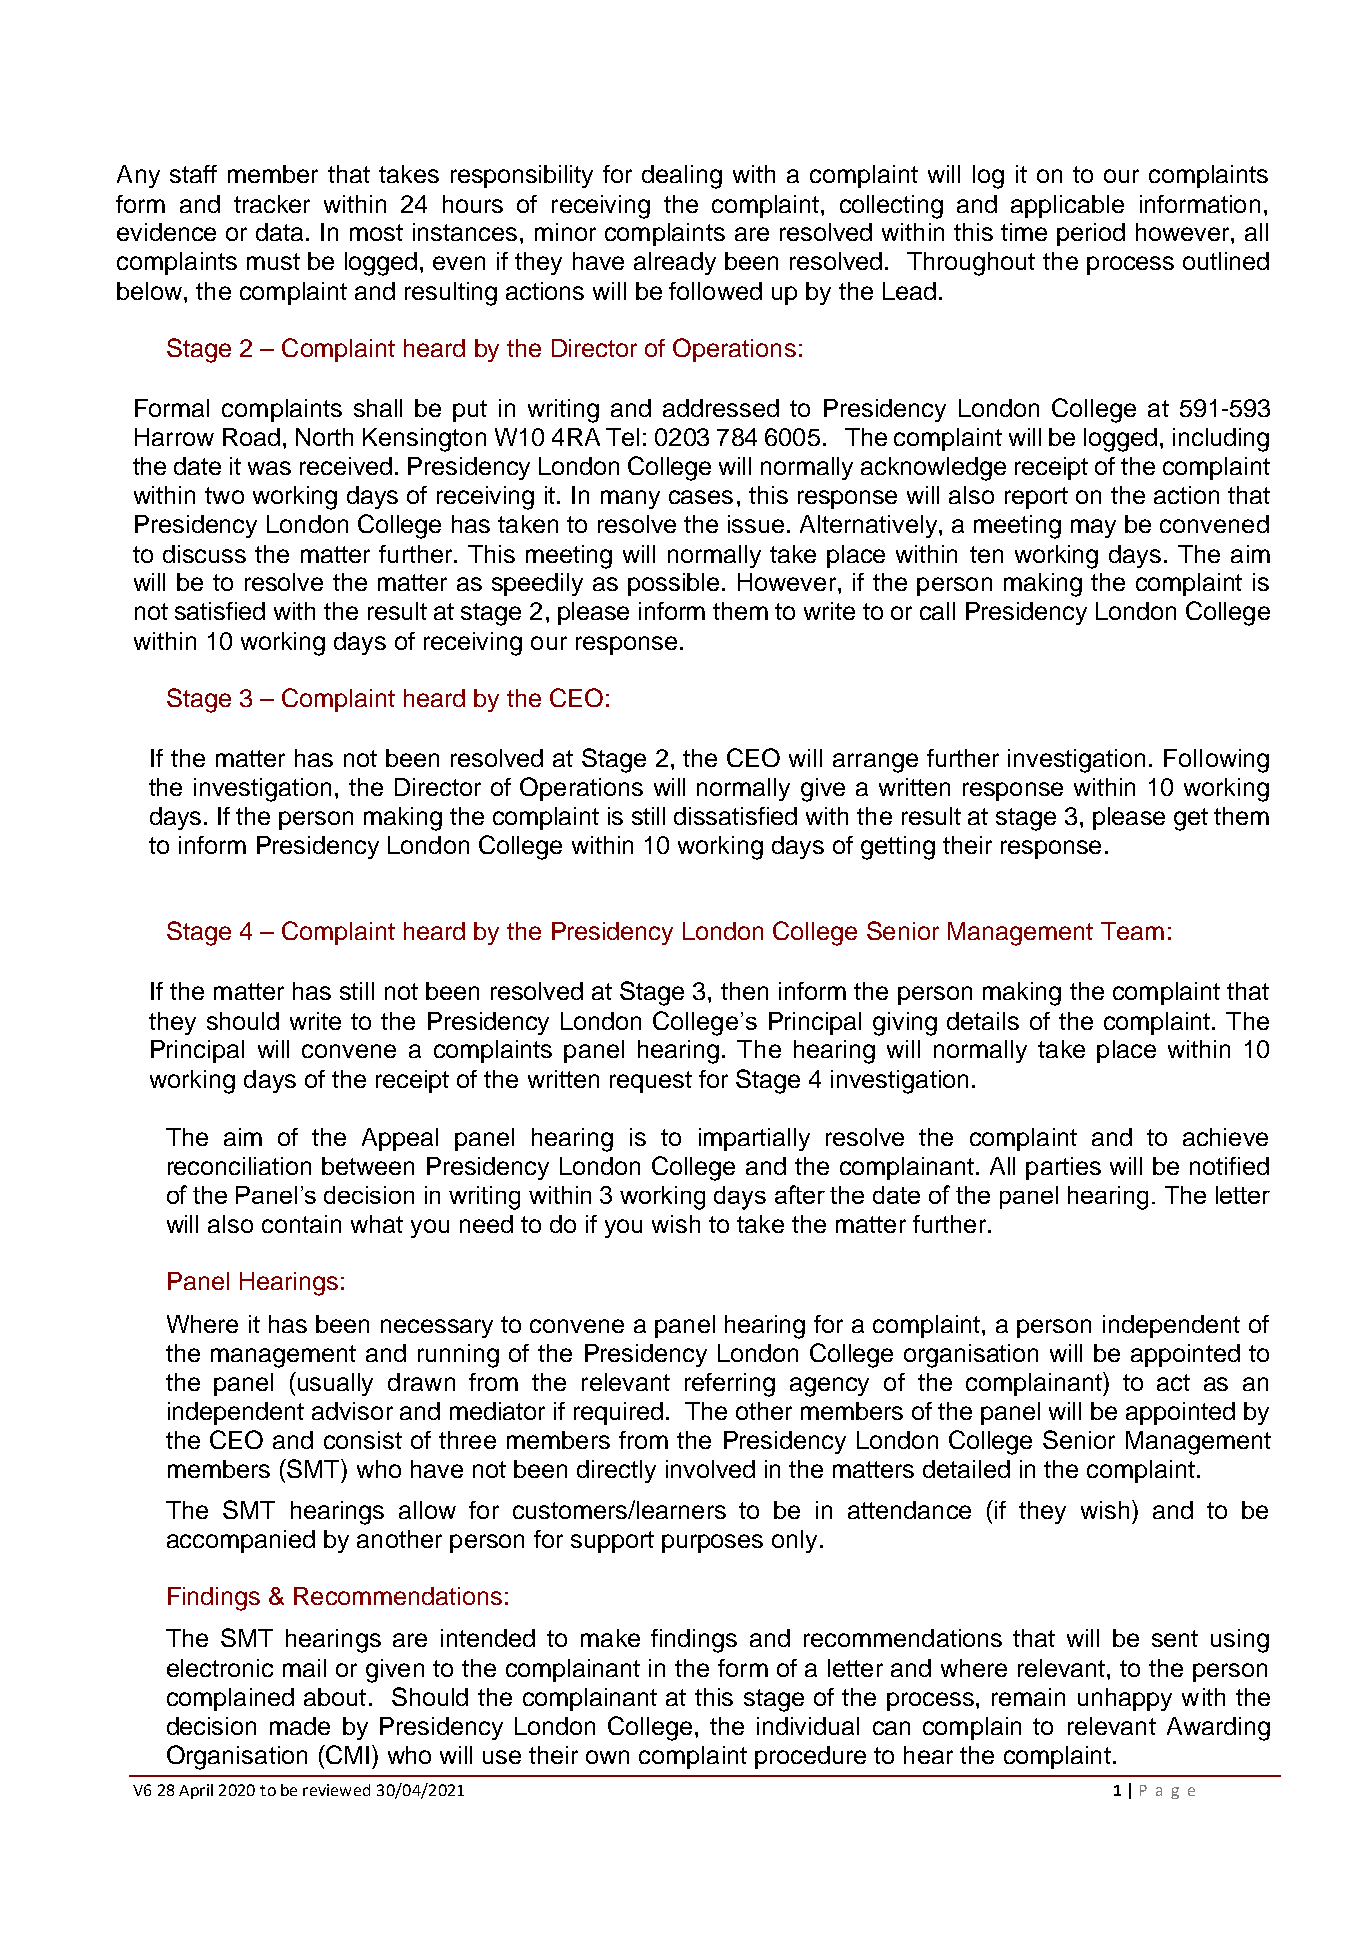  I want to click on then, so click(744, 991).
